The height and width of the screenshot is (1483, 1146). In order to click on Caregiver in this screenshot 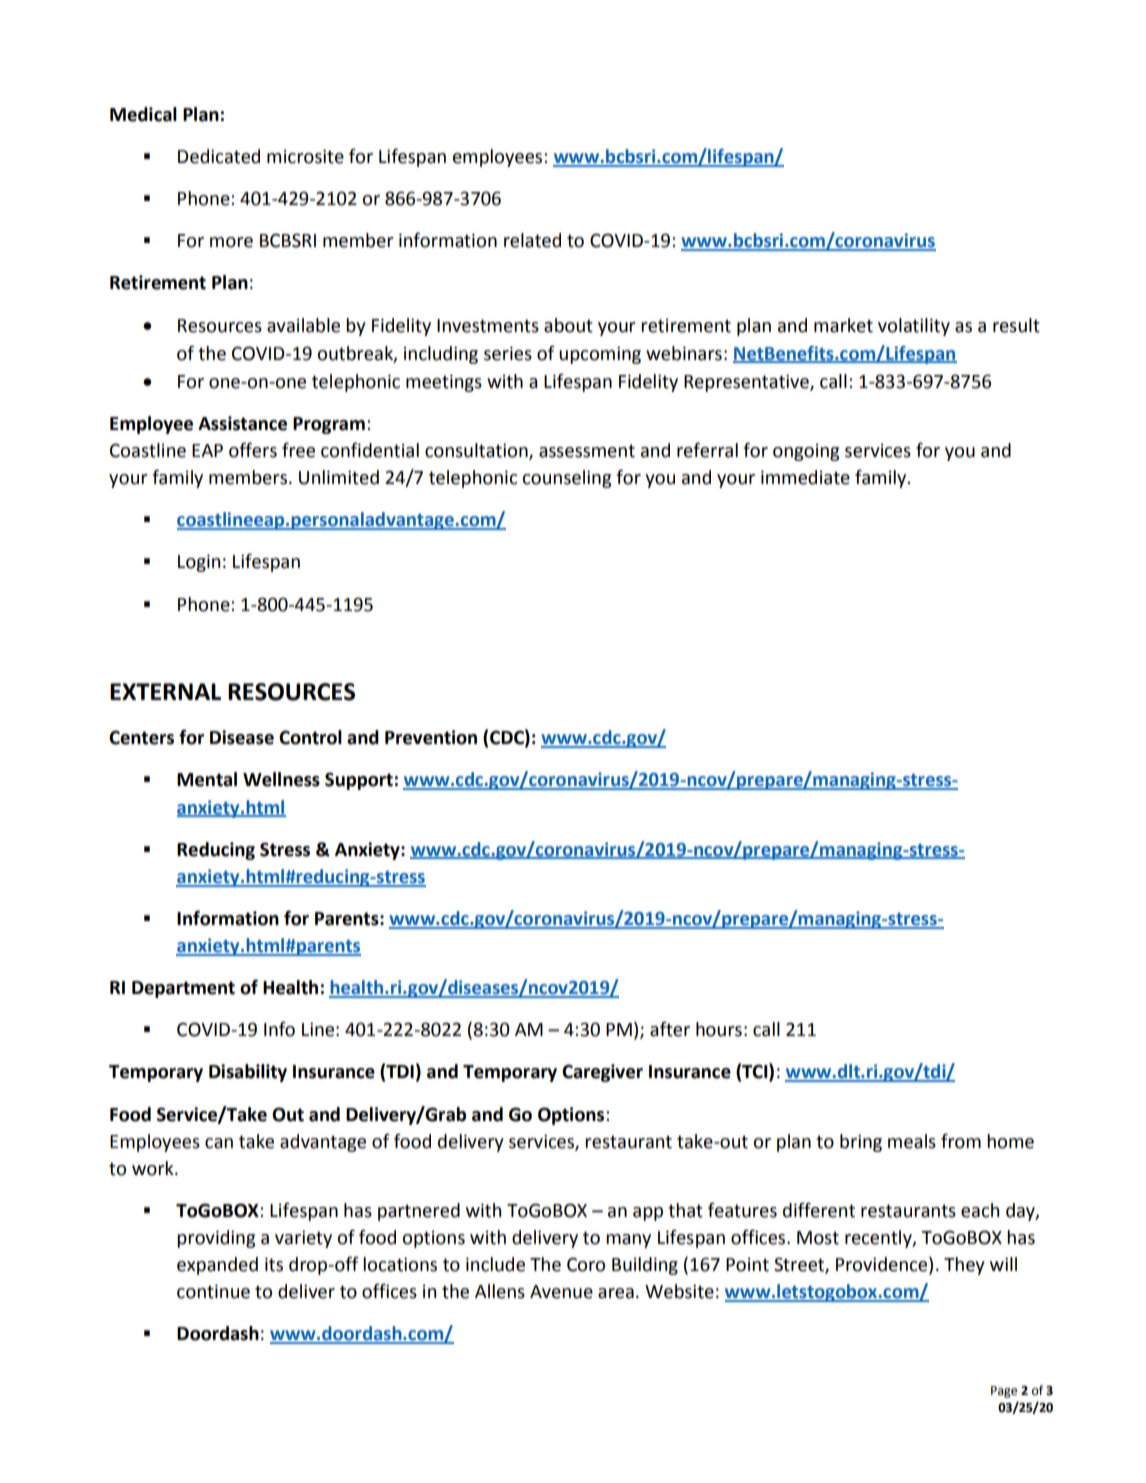, I will do `click(602, 1073)`.
